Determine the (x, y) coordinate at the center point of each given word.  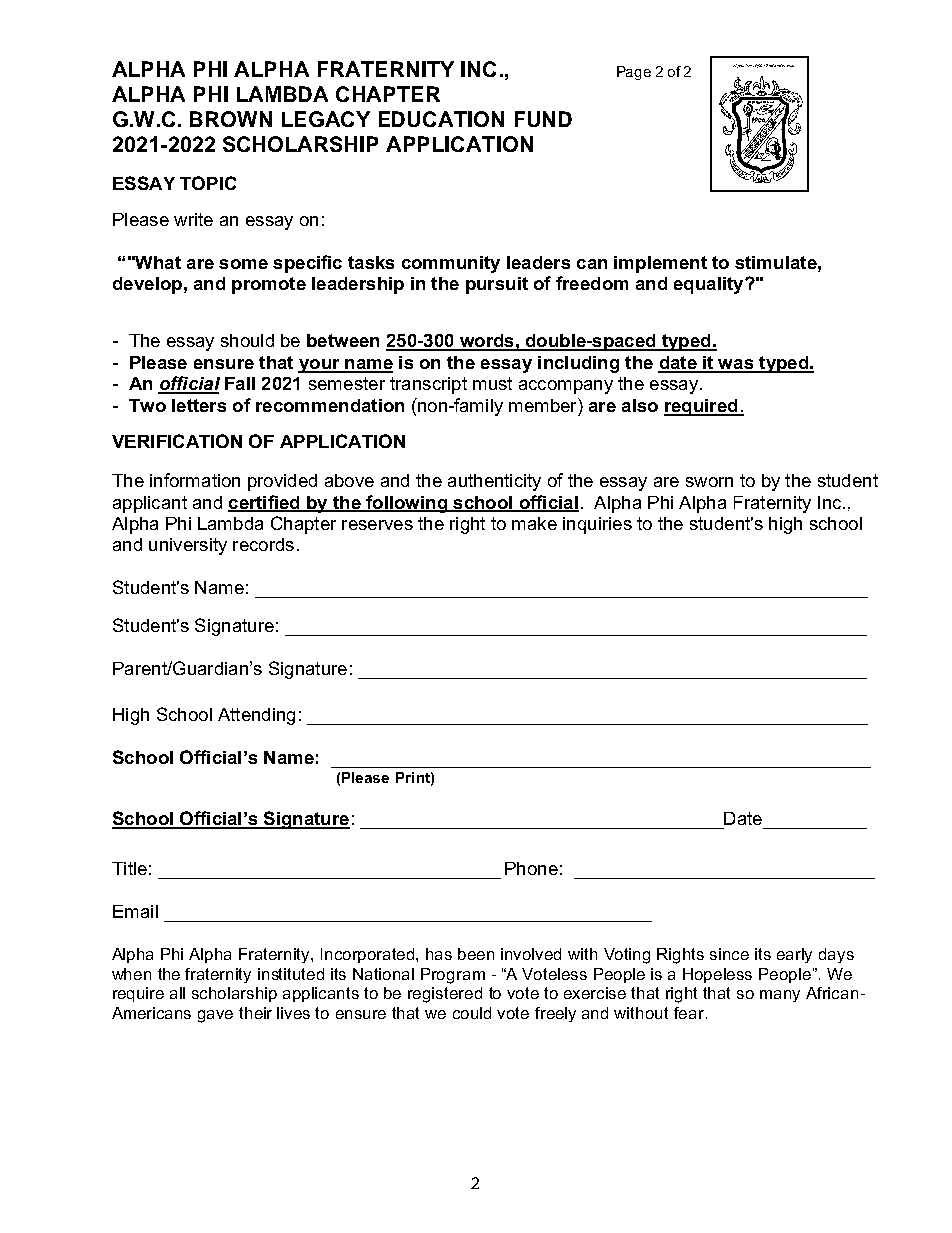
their (255, 1013)
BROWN (231, 119)
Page (634, 73)
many (780, 996)
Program (453, 976)
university (188, 546)
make (534, 523)
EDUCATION (441, 119)
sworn (709, 482)
